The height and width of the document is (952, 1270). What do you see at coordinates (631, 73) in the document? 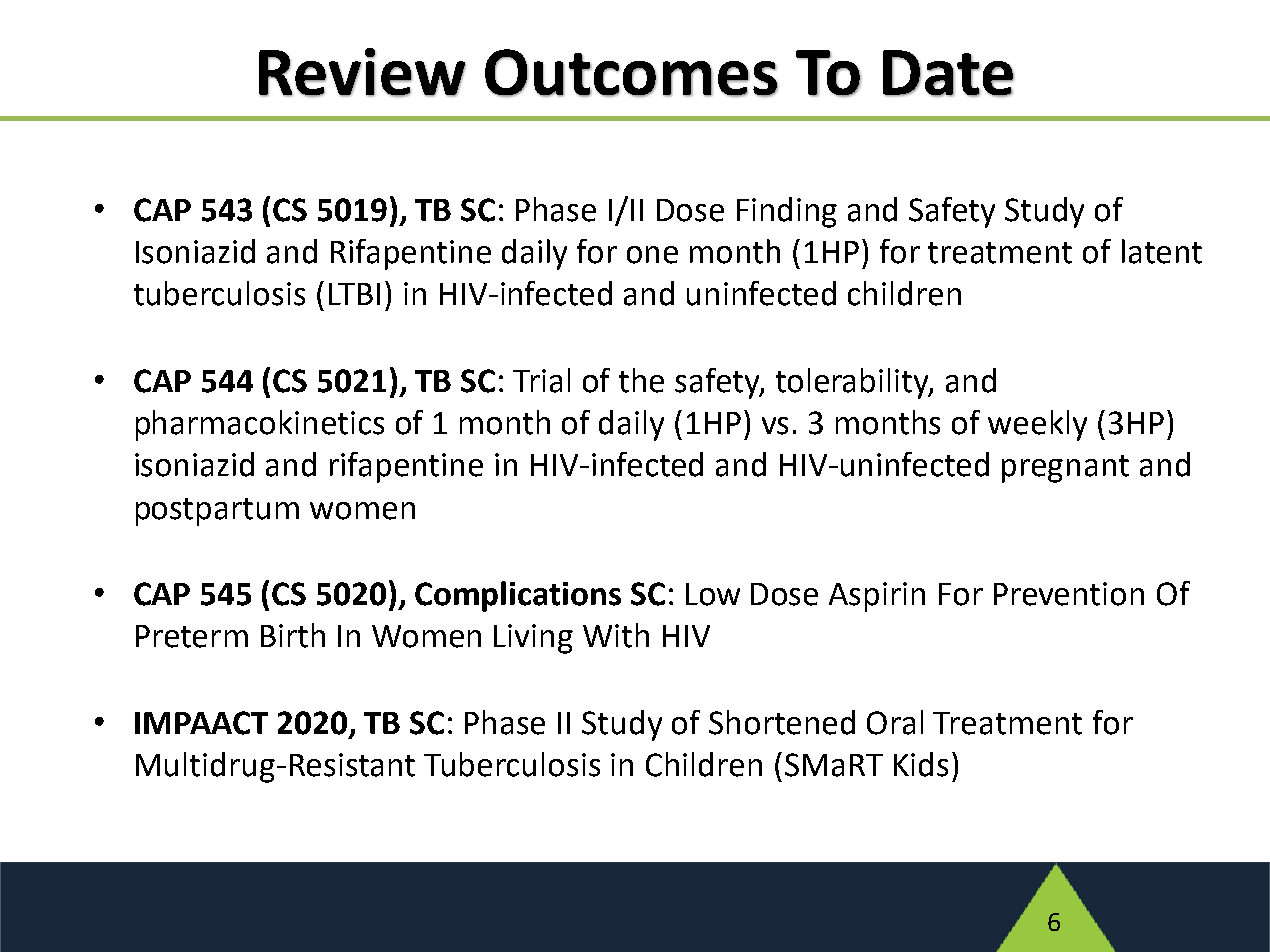
I see `Outcomes` at bounding box center [631, 73].
